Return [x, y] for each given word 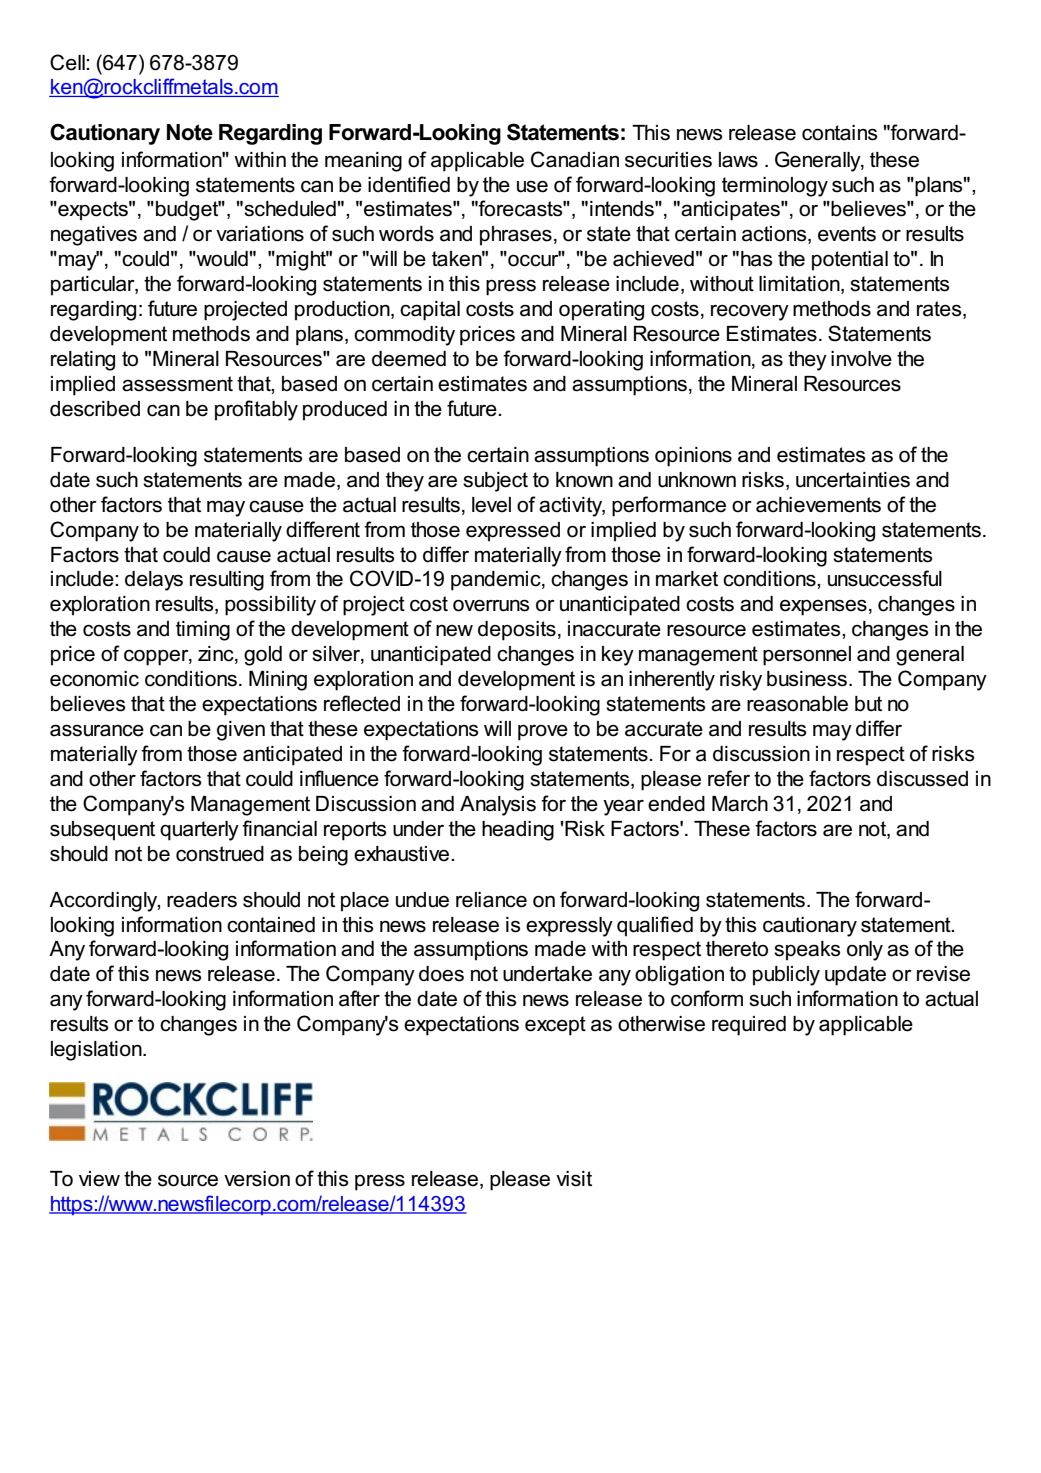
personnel [807, 656]
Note [190, 132]
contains [840, 133]
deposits [517, 631]
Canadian [575, 159]
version [257, 1179]
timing [203, 631]
